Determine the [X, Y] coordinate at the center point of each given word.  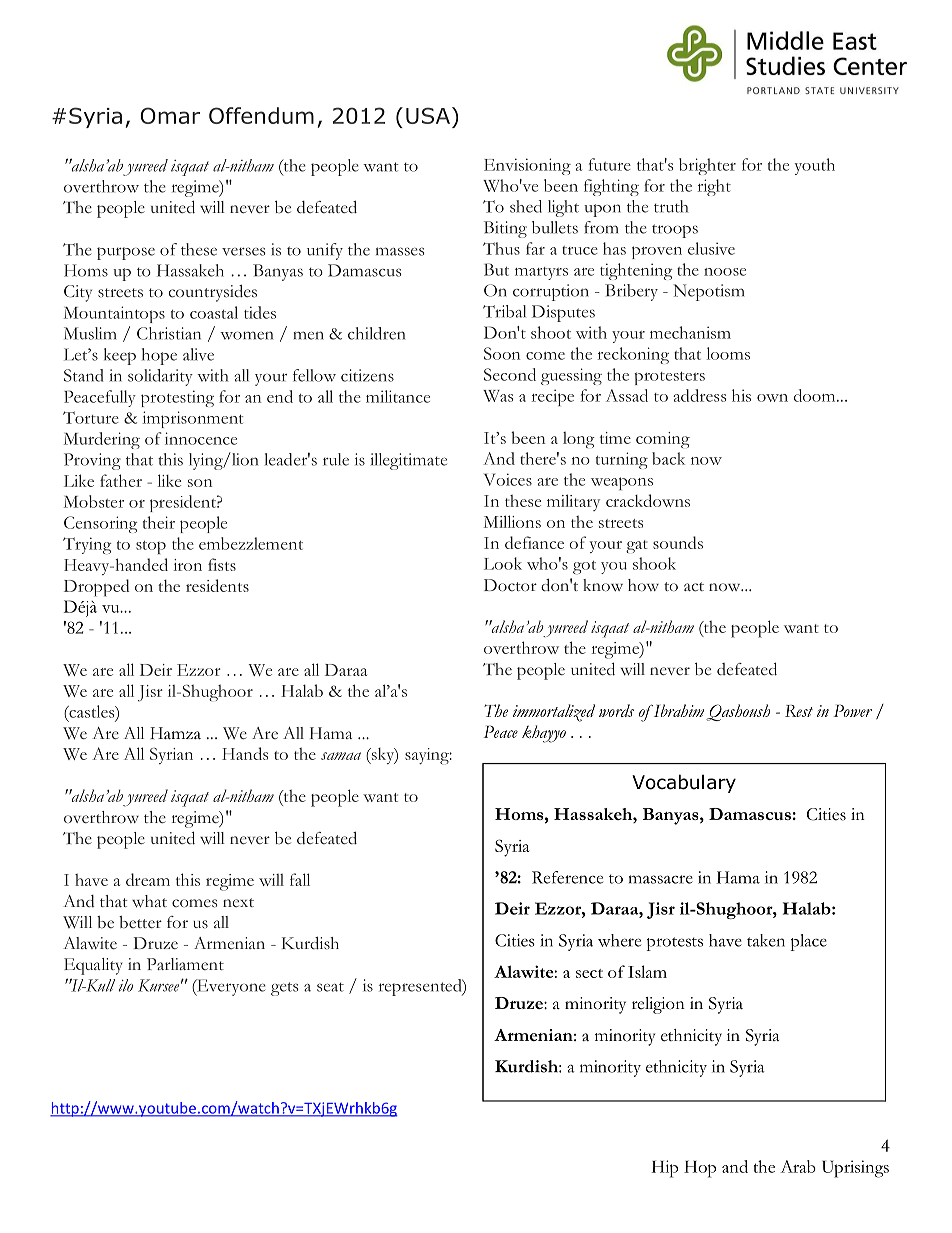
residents [217, 585]
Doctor [510, 585]
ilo [126, 985]
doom [816, 395]
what [149, 901]
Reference [567, 877]
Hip [665, 1169]
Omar [170, 115]
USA [428, 115]
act [694, 587]
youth [815, 166]
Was [498, 396]
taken [766, 940]
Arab [798, 1166]
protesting [177, 398]
